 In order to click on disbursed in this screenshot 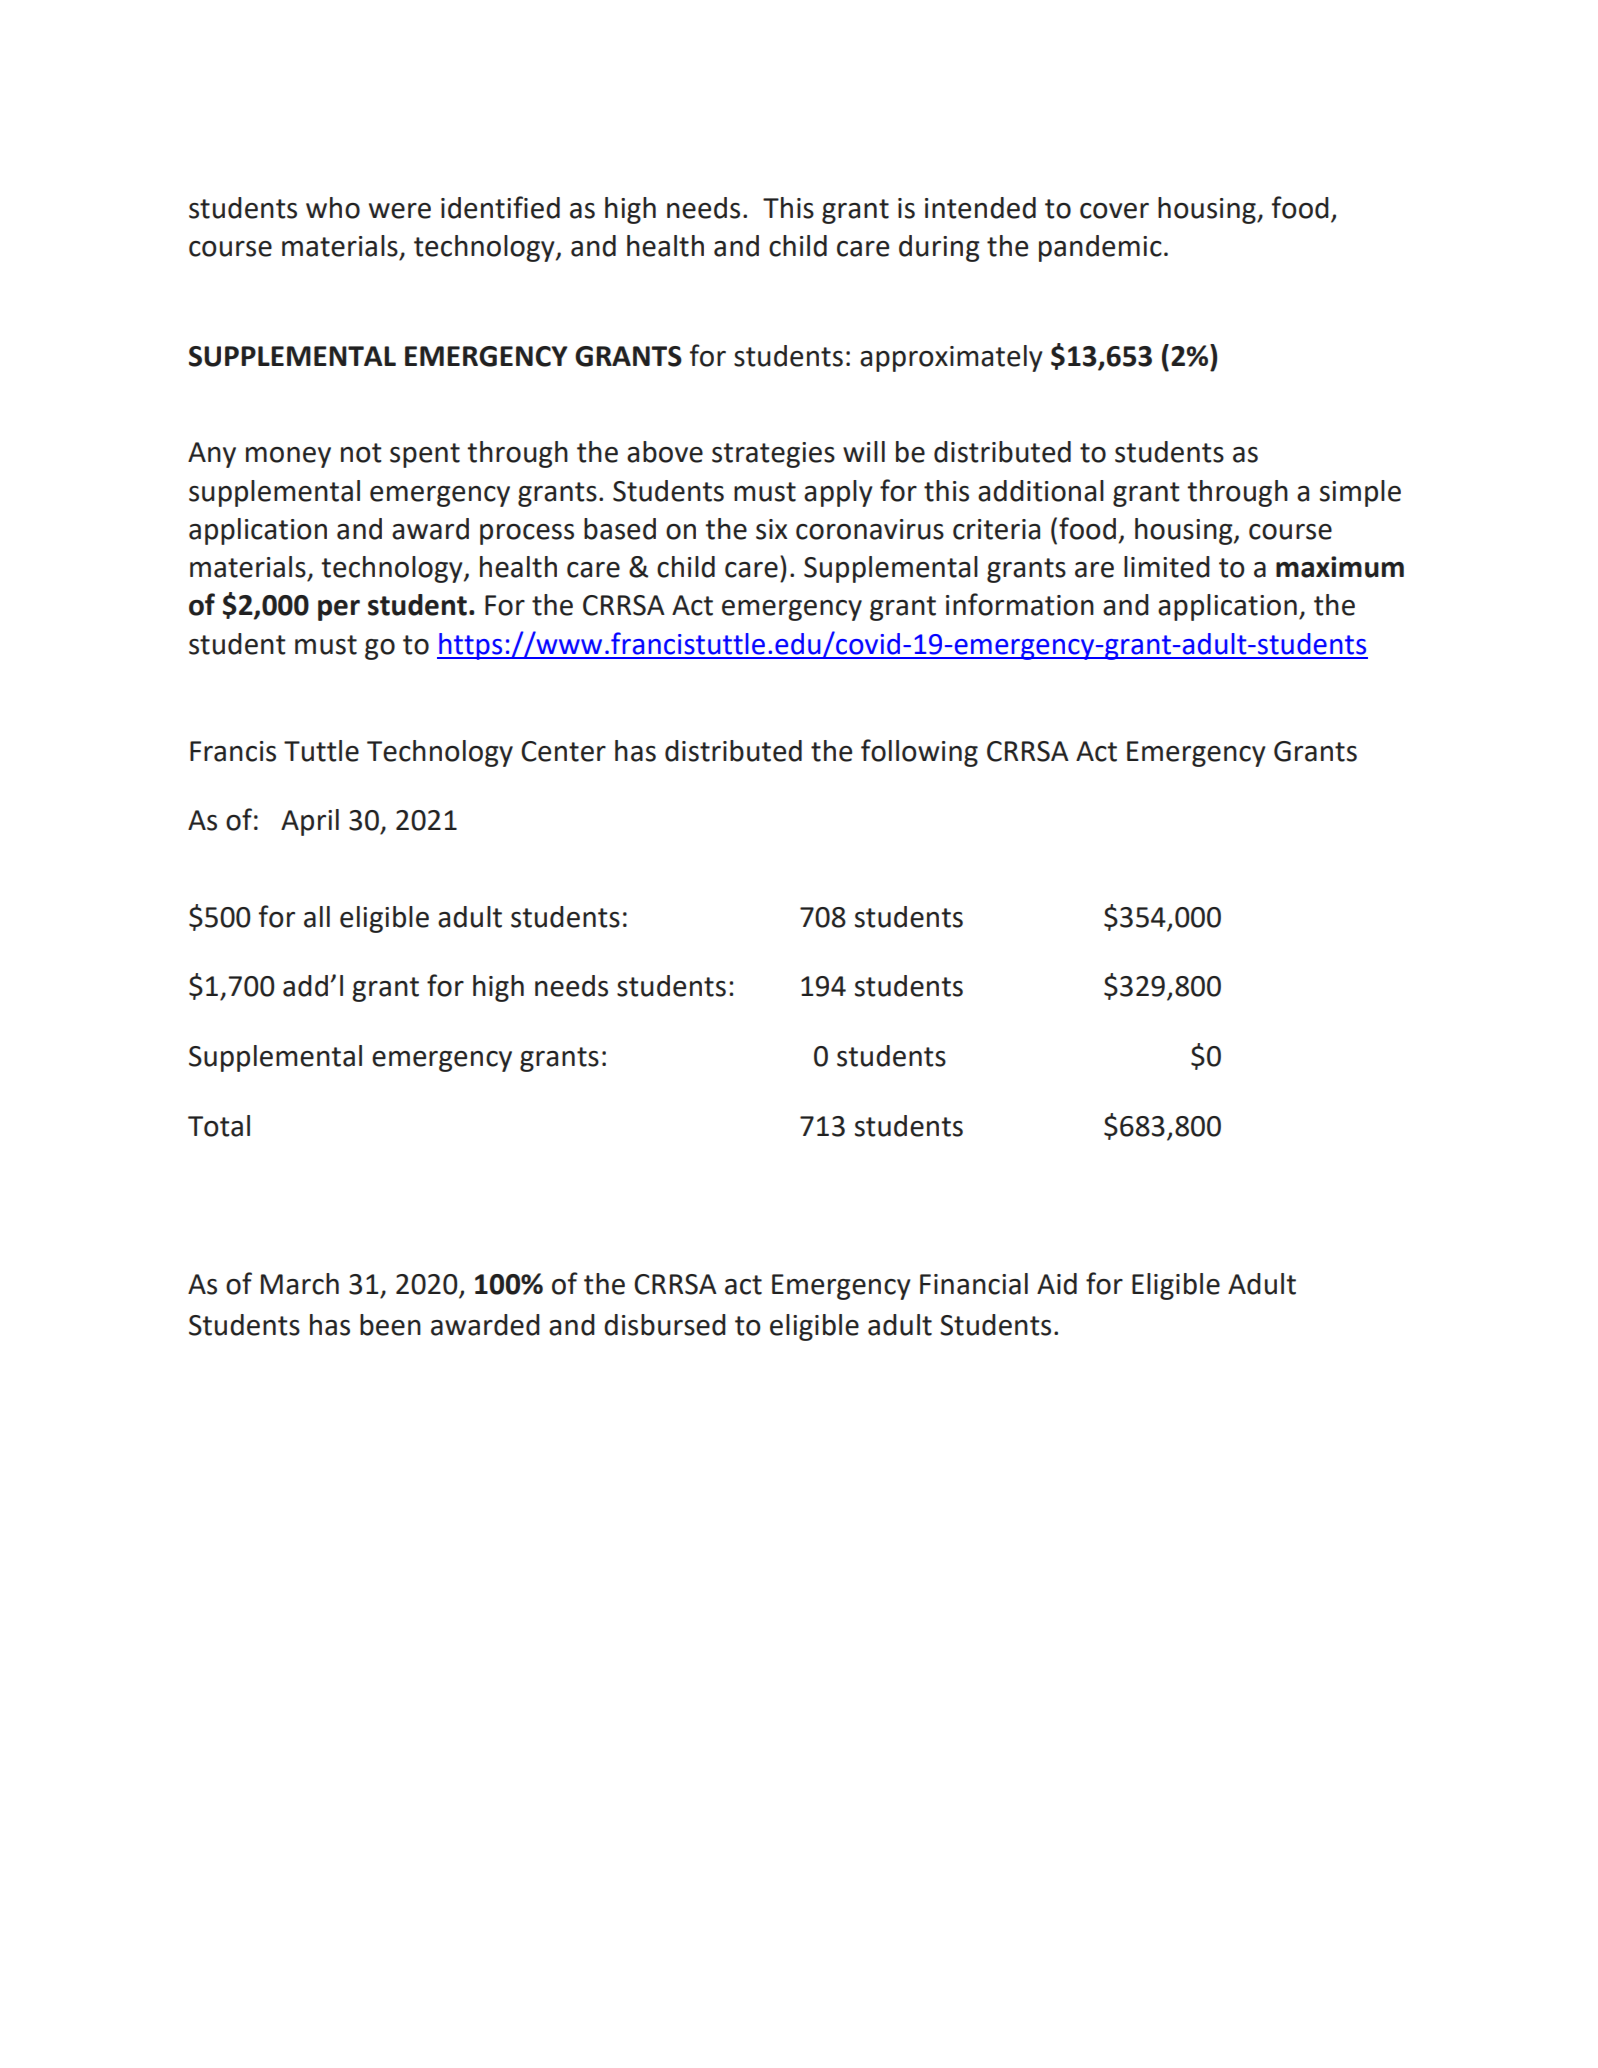, I will do `click(665, 1325)`.
